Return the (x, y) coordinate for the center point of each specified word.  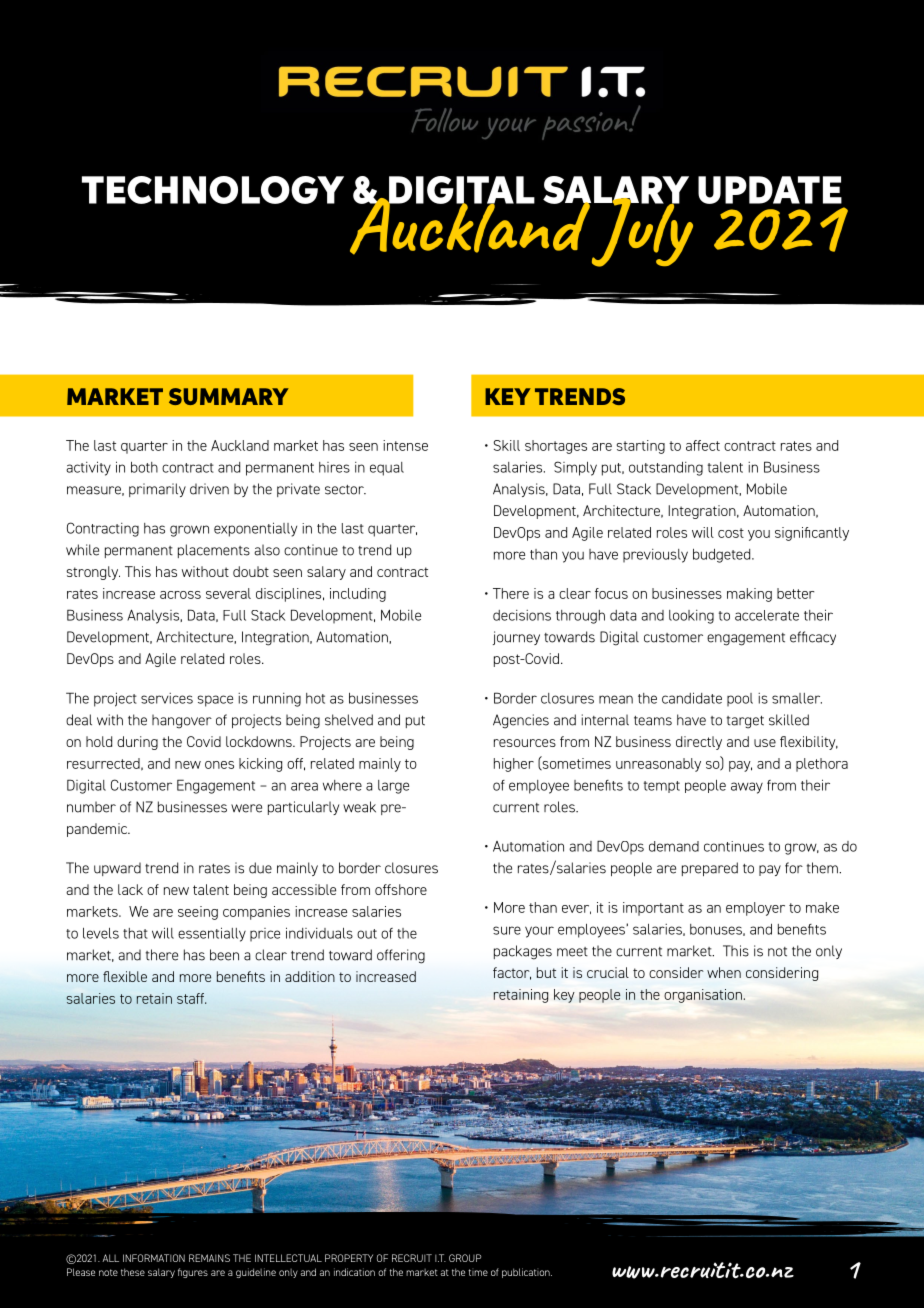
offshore (401, 889)
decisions (522, 615)
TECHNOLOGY (213, 190)
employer (755, 909)
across (180, 595)
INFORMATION (154, 1258)
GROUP (465, 1258)
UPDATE (770, 190)
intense (405, 445)
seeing (198, 913)
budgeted (723, 556)
